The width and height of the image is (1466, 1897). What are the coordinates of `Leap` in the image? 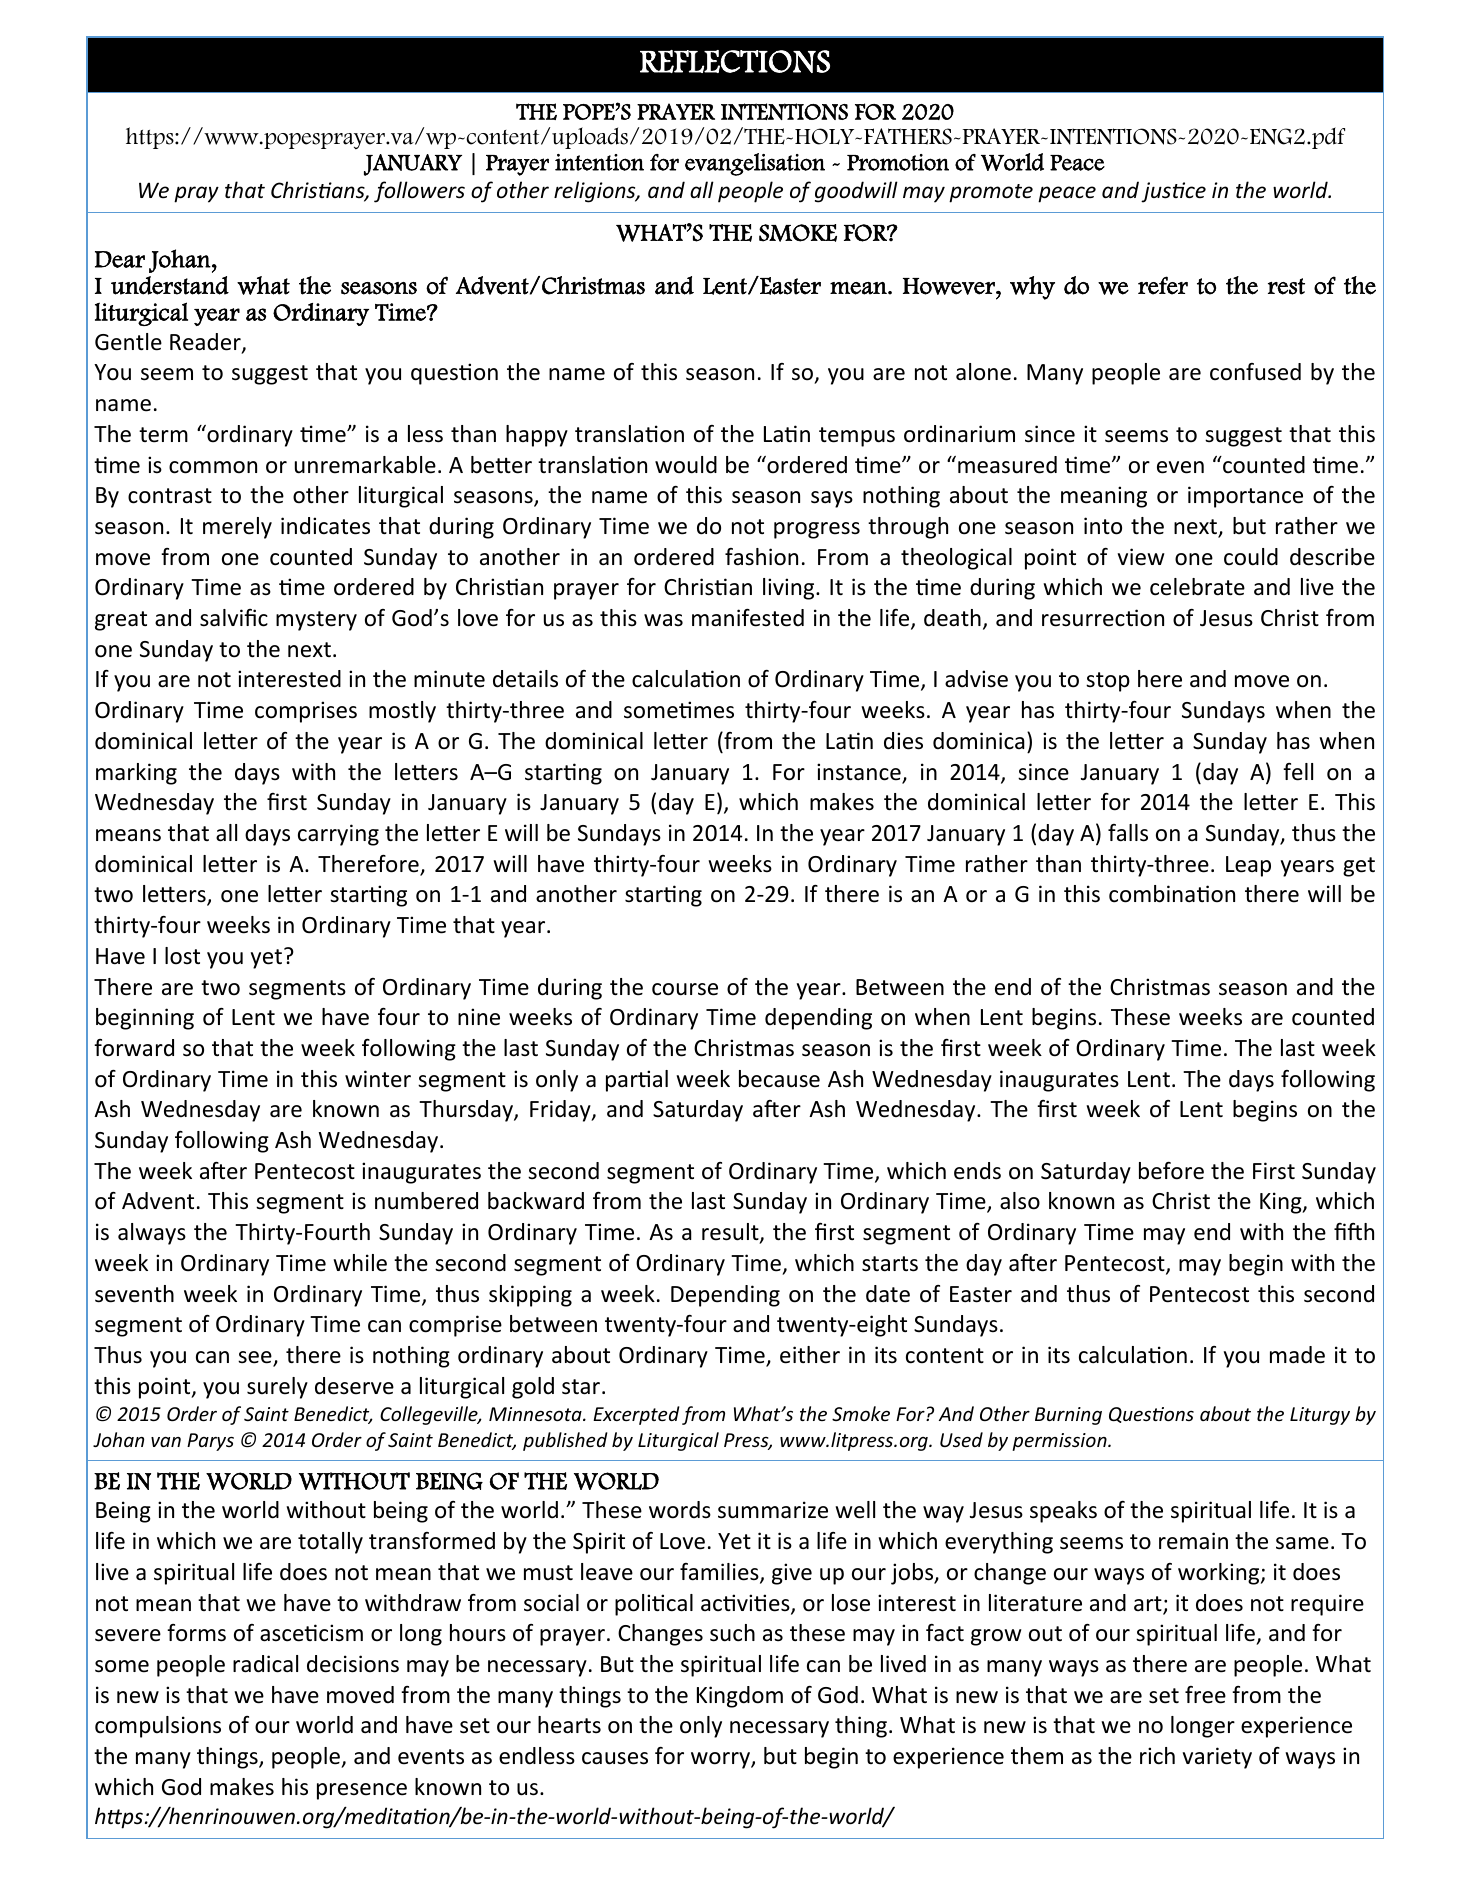 It's located at (1248, 866).
